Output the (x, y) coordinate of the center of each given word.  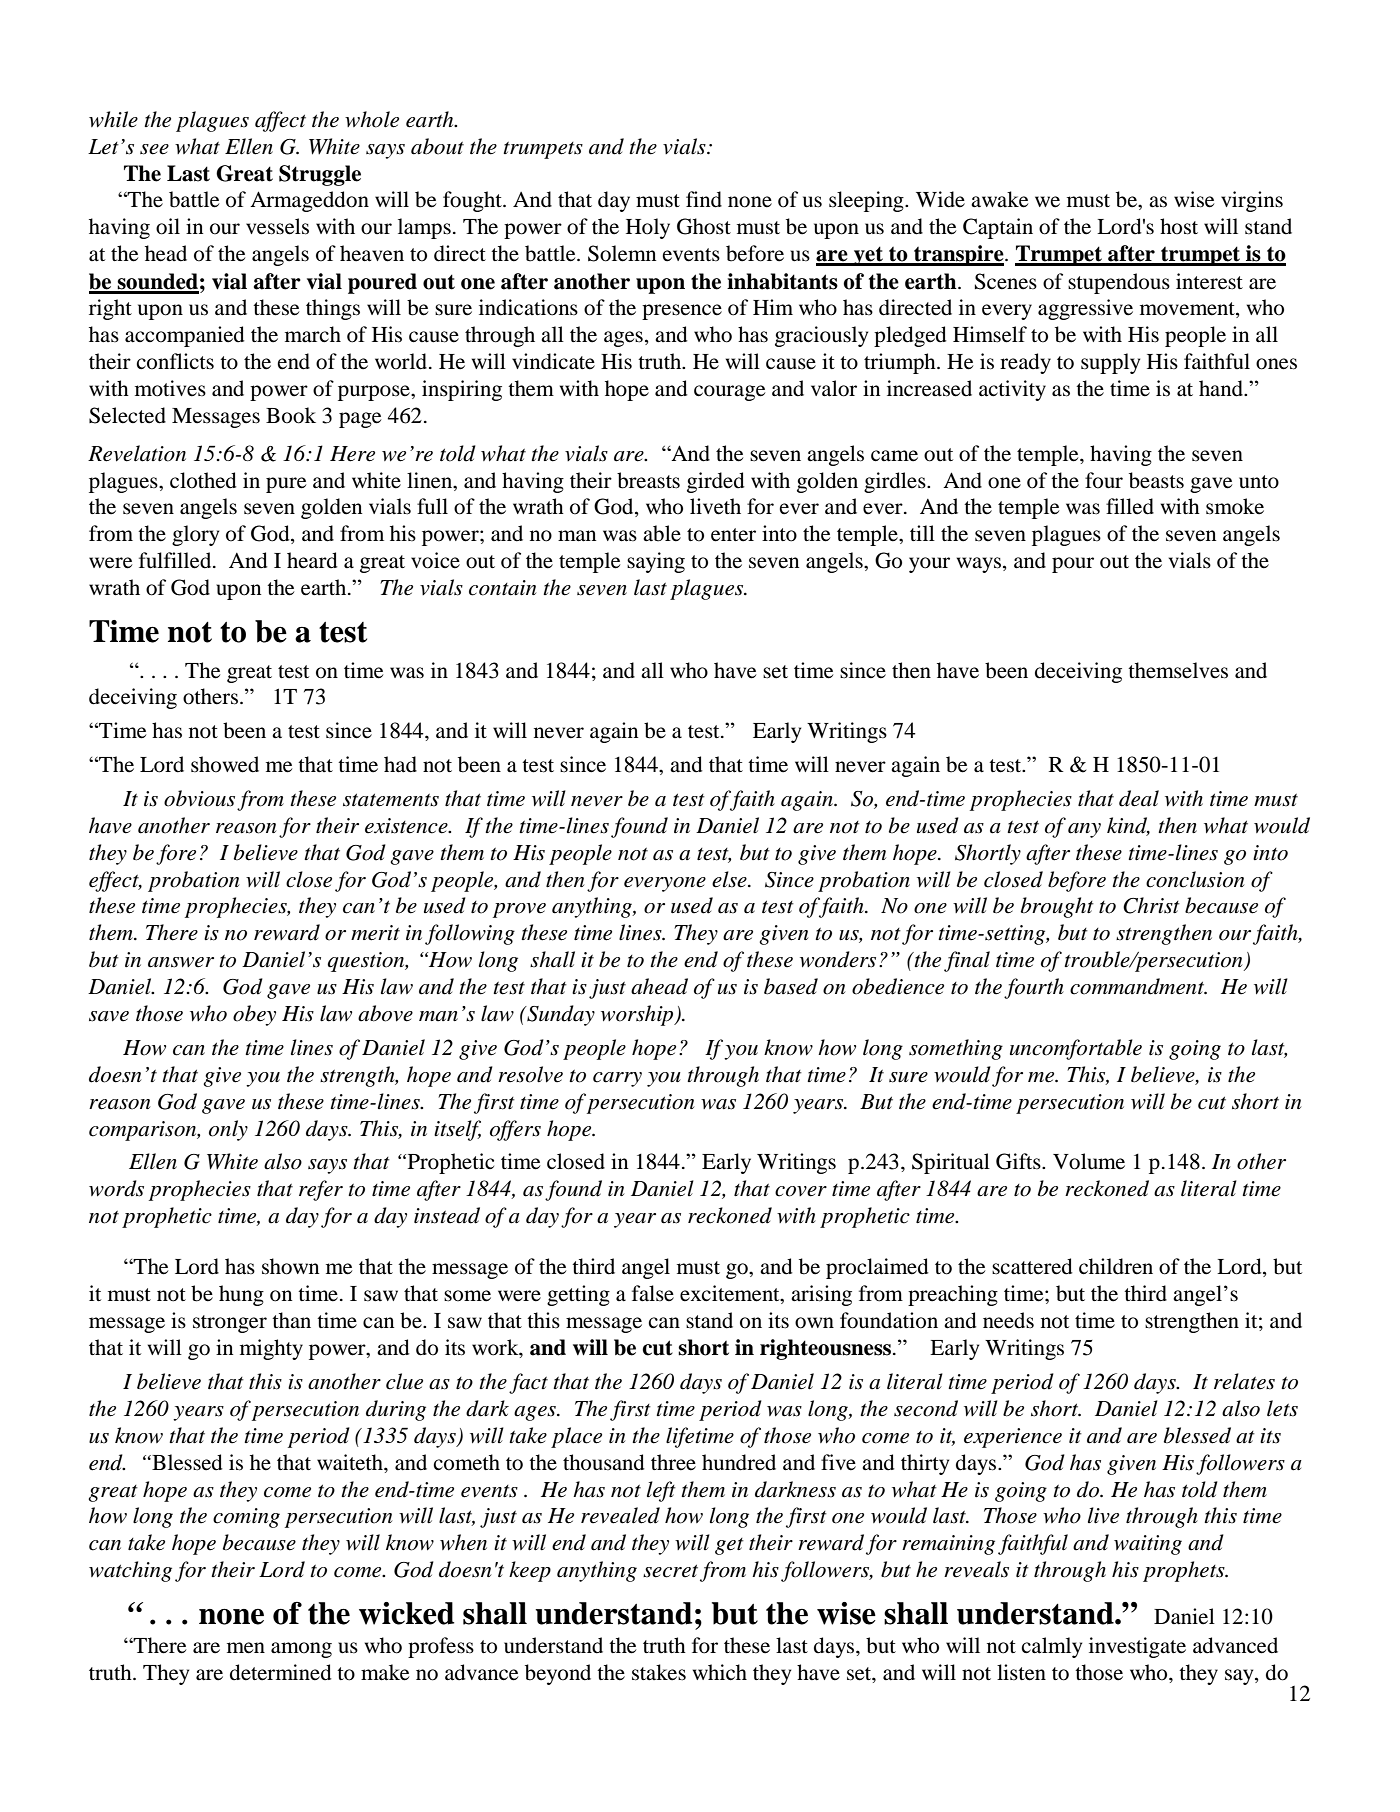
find (704, 199)
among (301, 1650)
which (720, 1672)
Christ (1151, 905)
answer (181, 962)
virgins (1252, 201)
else (730, 879)
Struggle (320, 175)
